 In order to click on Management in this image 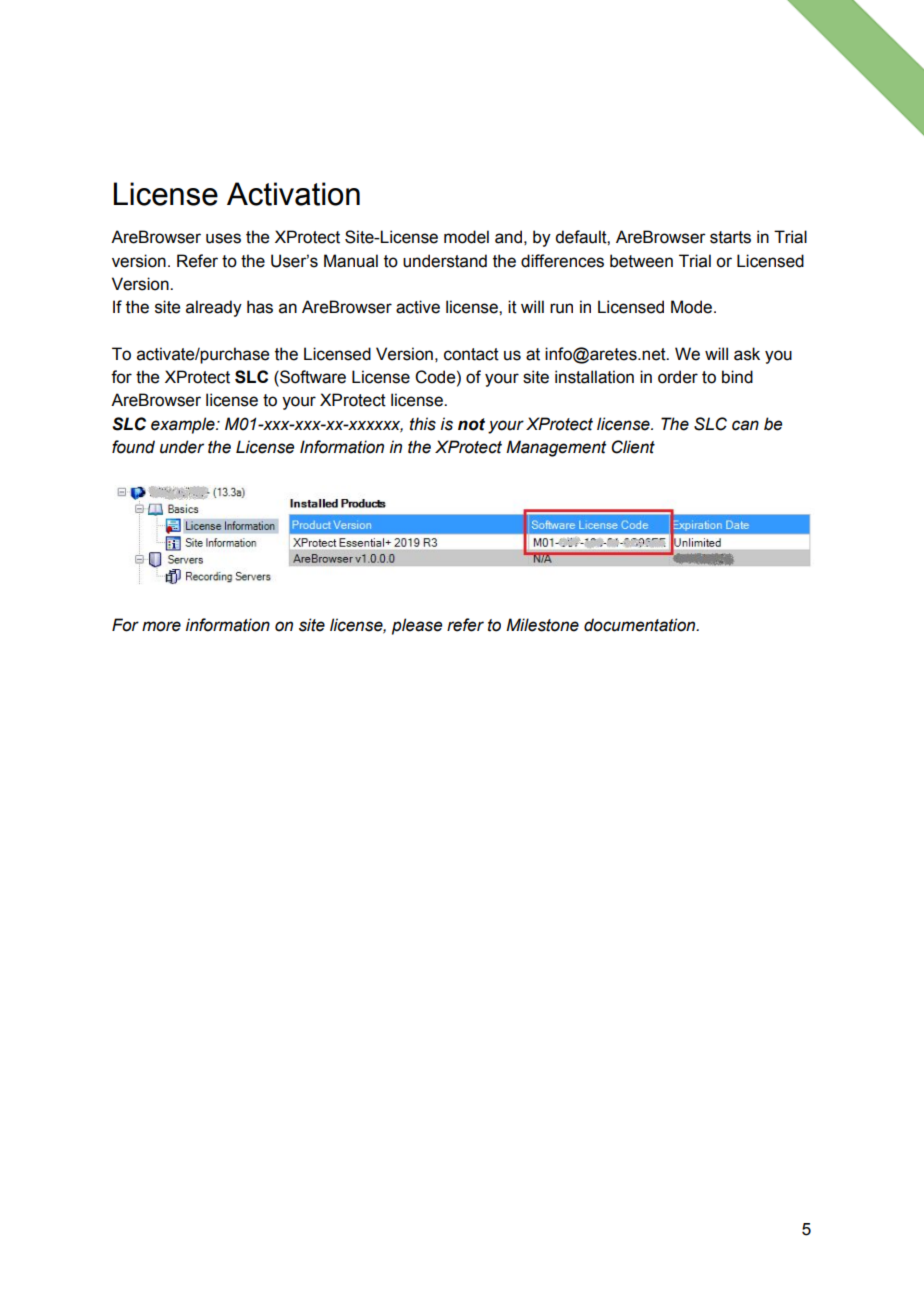, I will do `click(556, 448)`.
